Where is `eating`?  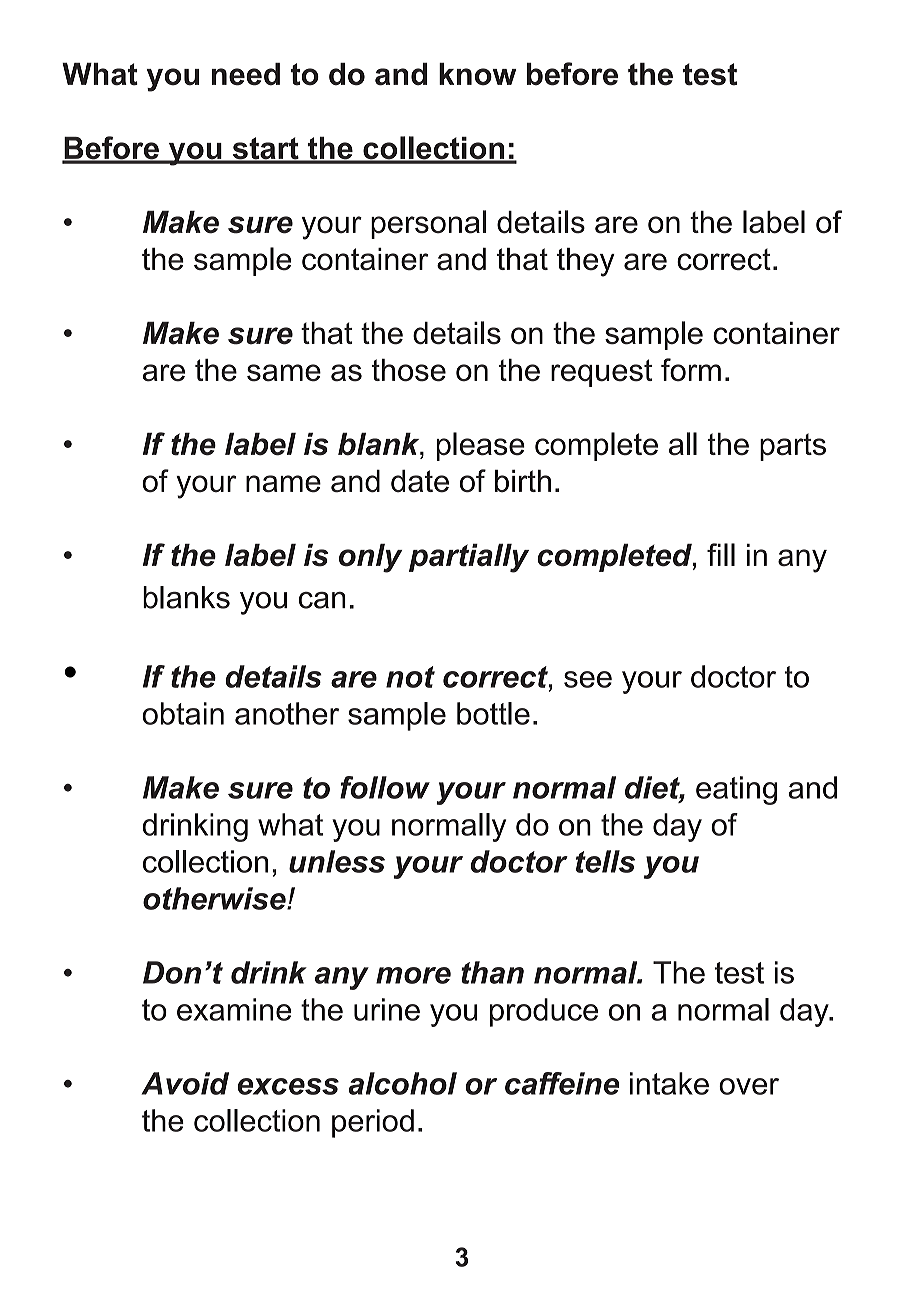 eating is located at coordinates (736, 790).
